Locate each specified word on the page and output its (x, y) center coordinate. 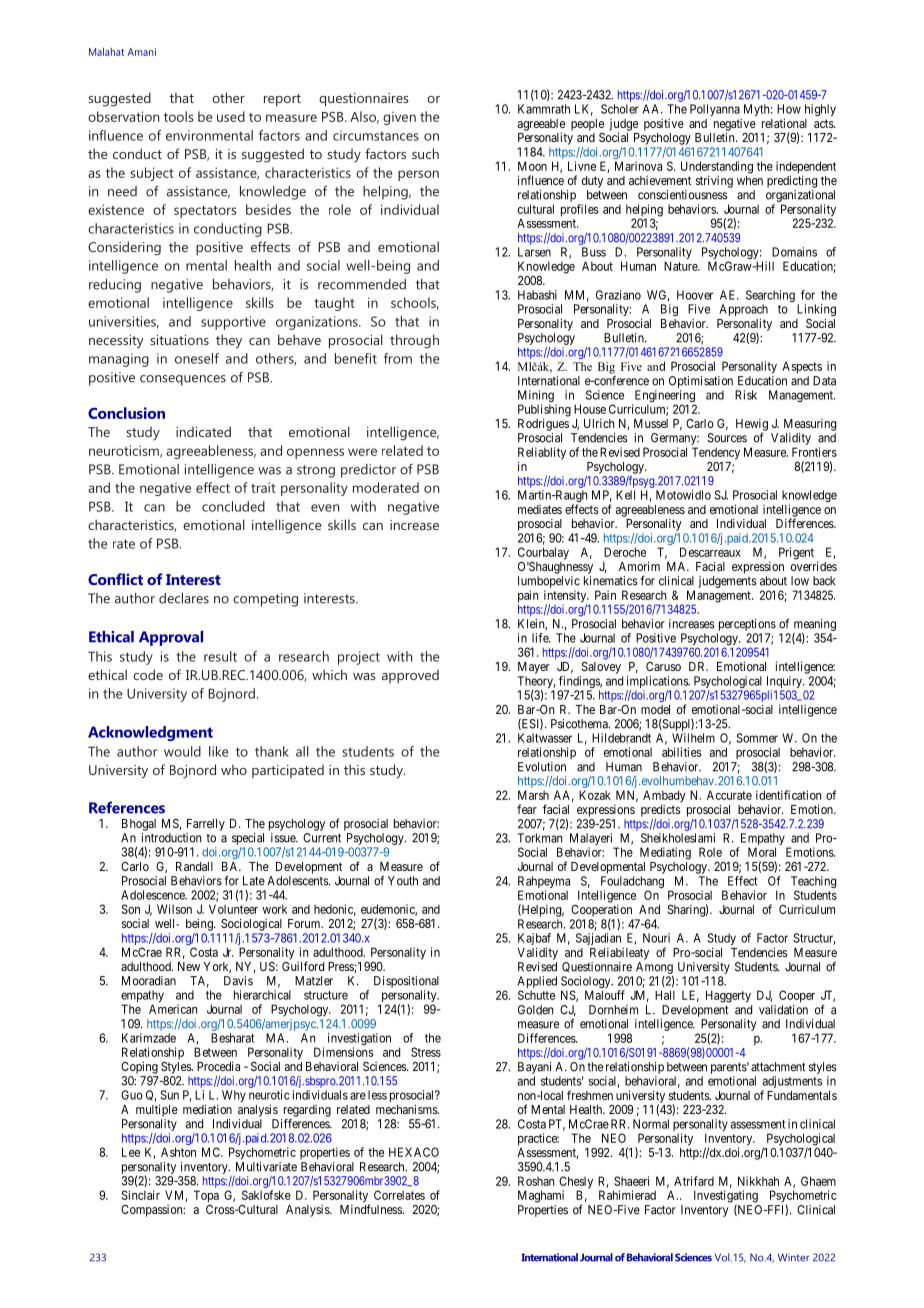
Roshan (536, 1181)
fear (527, 809)
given (399, 118)
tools (179, 116)
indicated (203, 431)
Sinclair (141, 1195)
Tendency (716, 453)
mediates (540, 509)
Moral (762, 852)
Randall (194, 866)
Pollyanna (715, 110)
